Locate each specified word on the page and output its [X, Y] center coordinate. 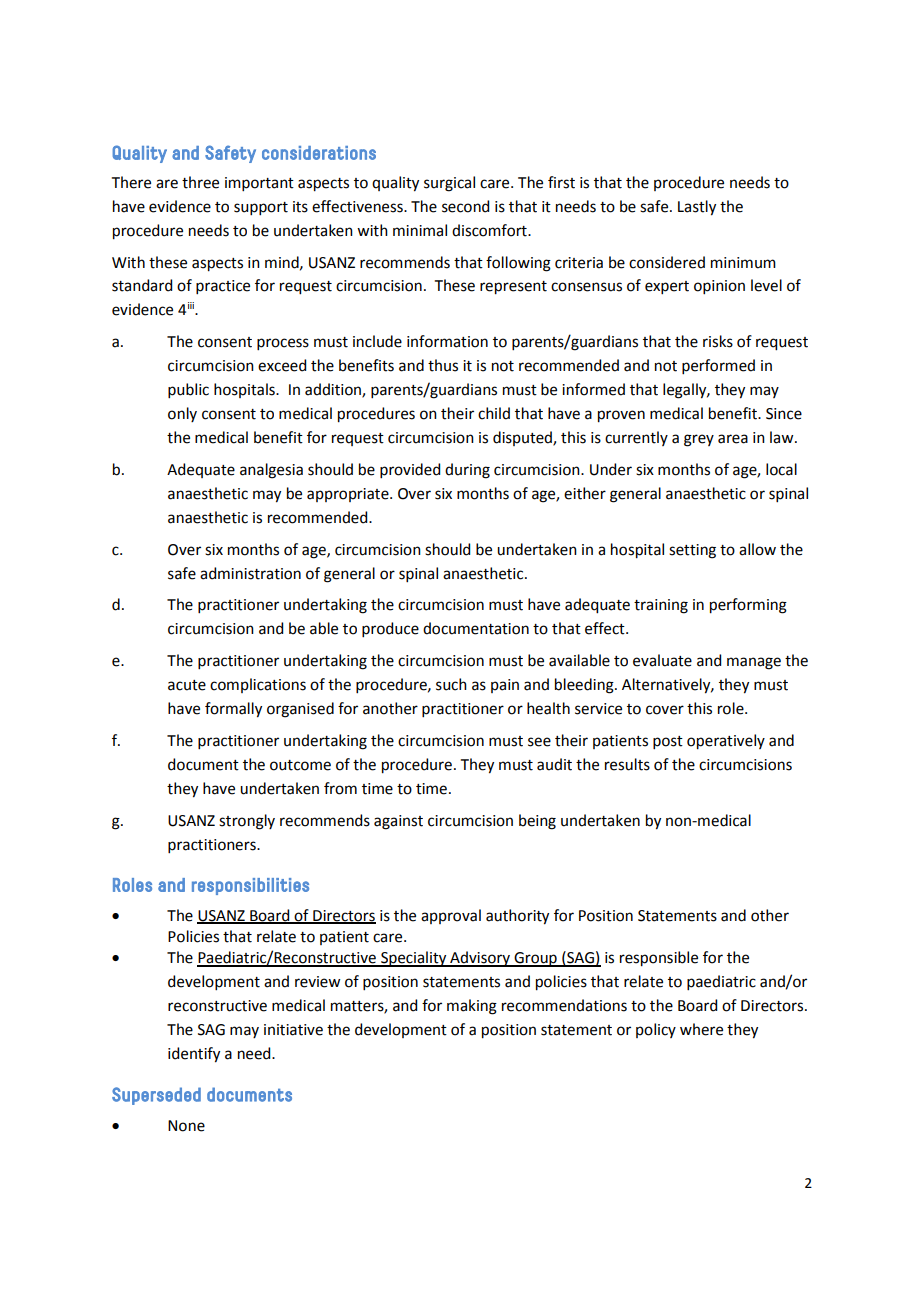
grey [699, 440]
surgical [449, 184]
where [701, 1029]
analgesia [271, 471]
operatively [726, 742]
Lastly [697, 208]
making [472, 1007]
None [186, 1126]
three [200, 182]
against [398, 822]
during [467, 471]
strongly [247, 822]
